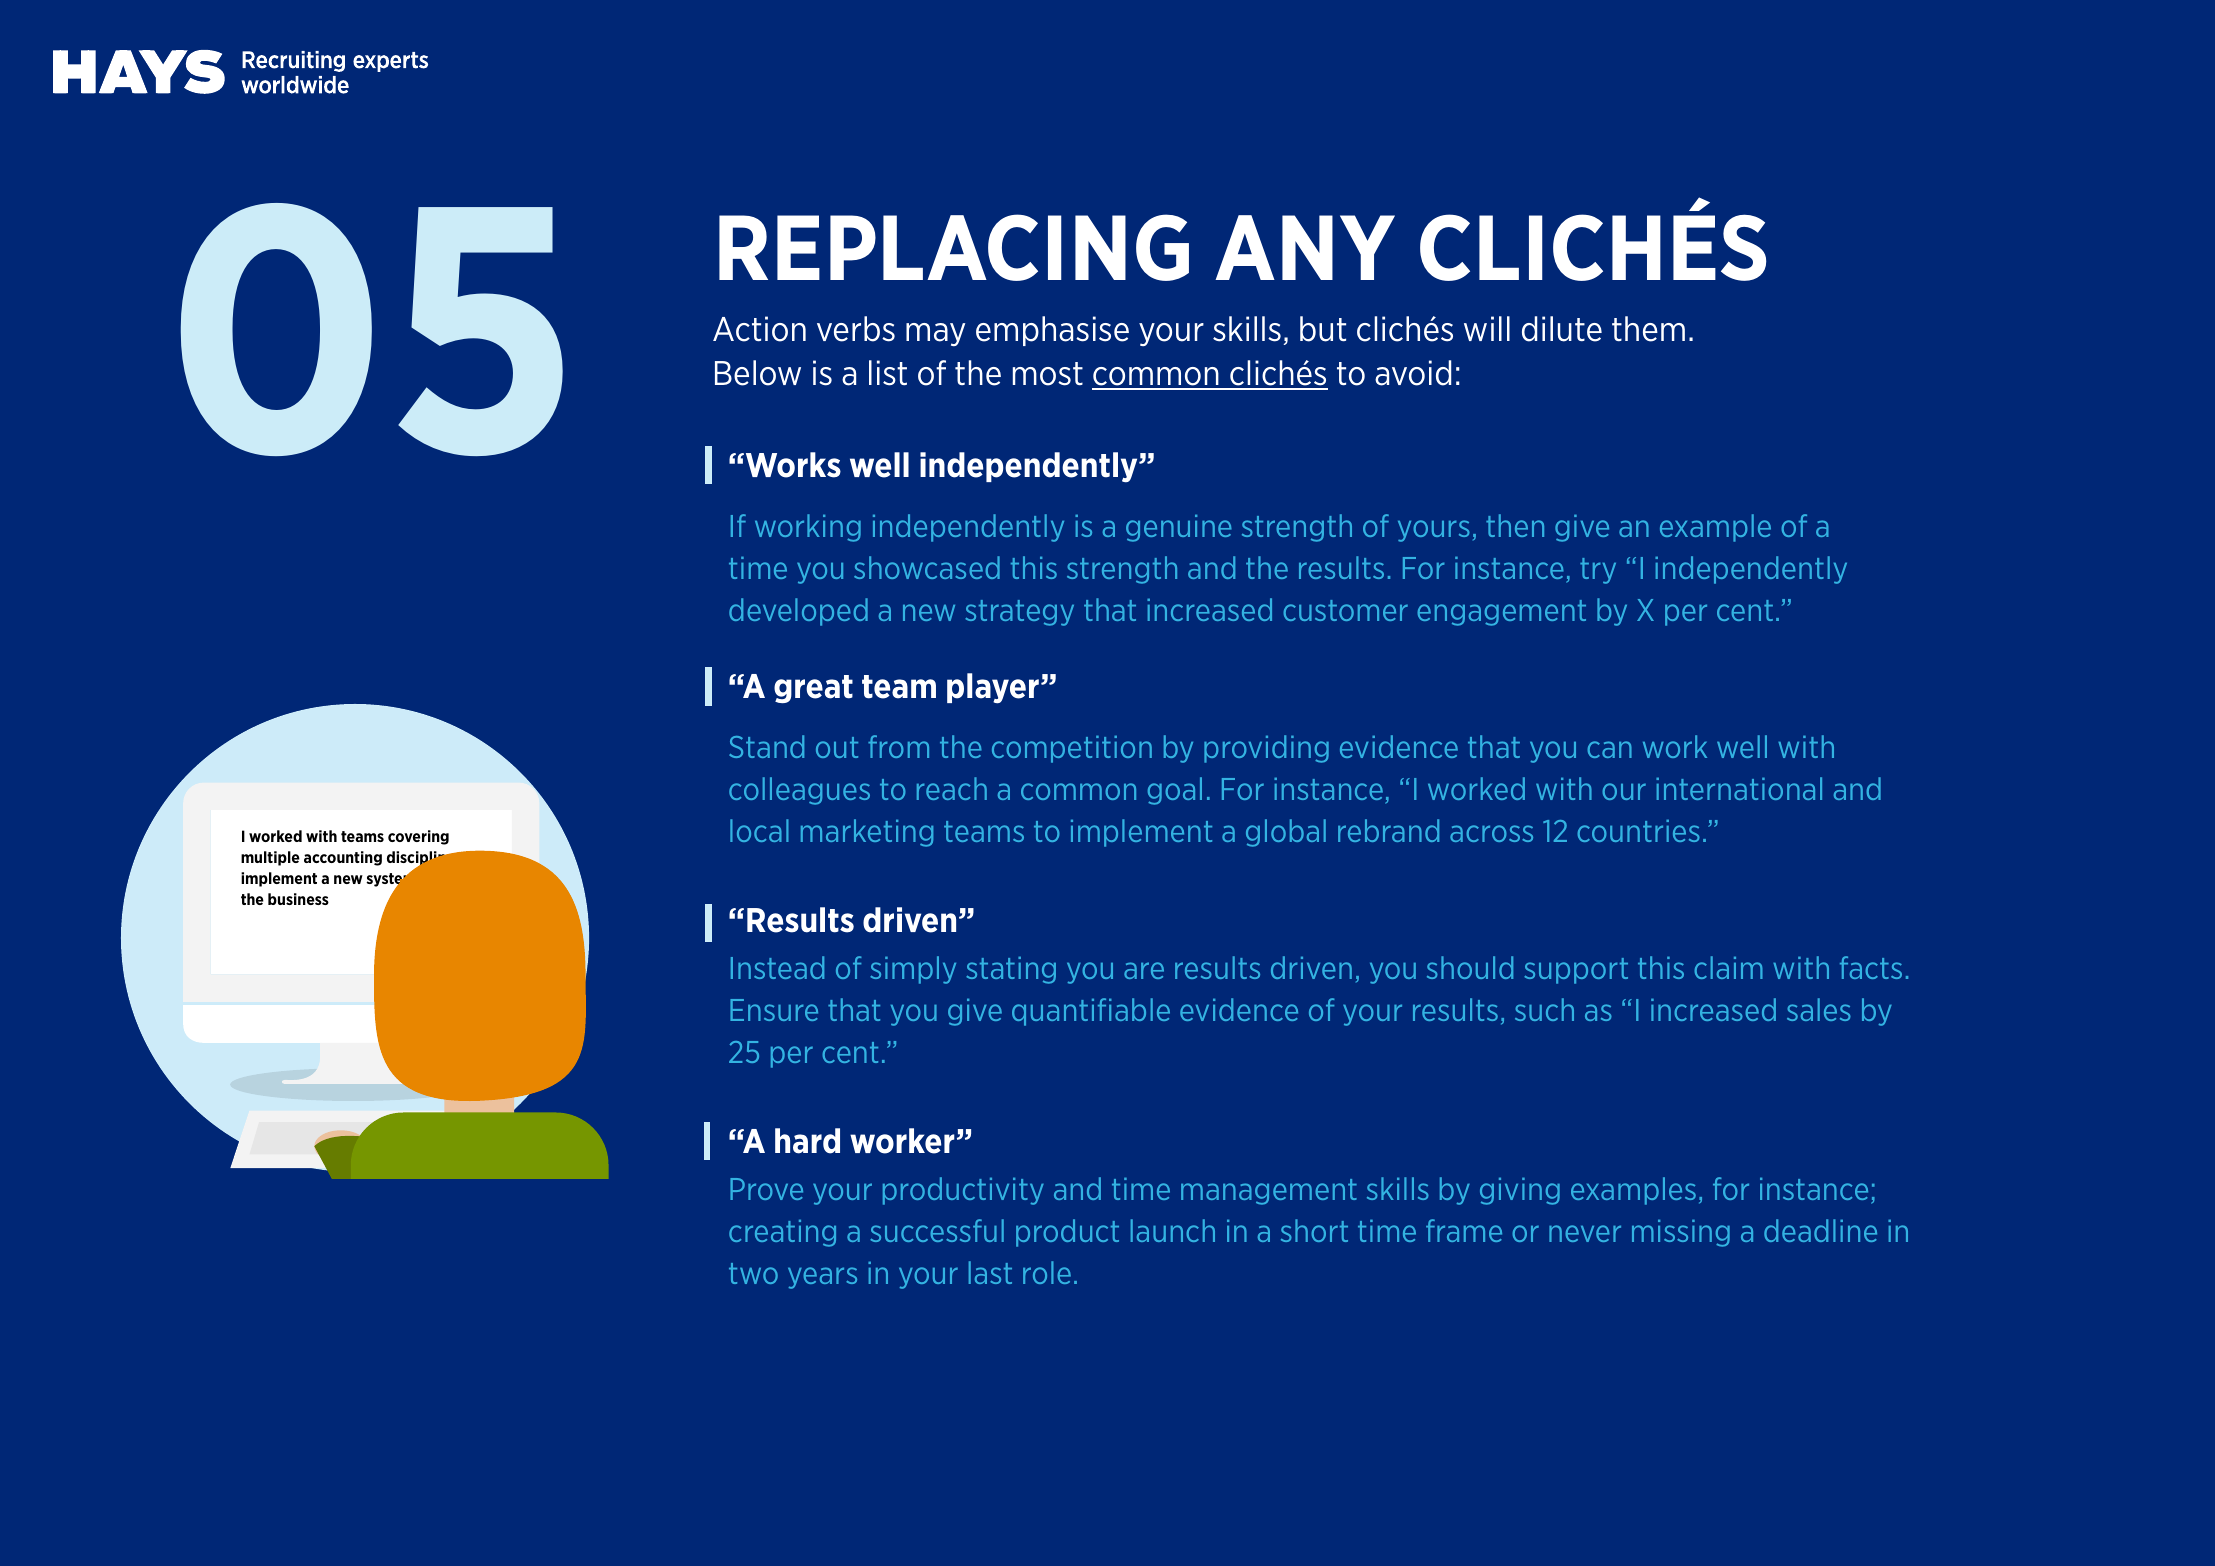 Image resolution: width=2215 pixels, height=1566 pixels. What do you see at coordinates (1681, 1233) in the image?
I see `missing` at bounding box center [1681, 1233].
